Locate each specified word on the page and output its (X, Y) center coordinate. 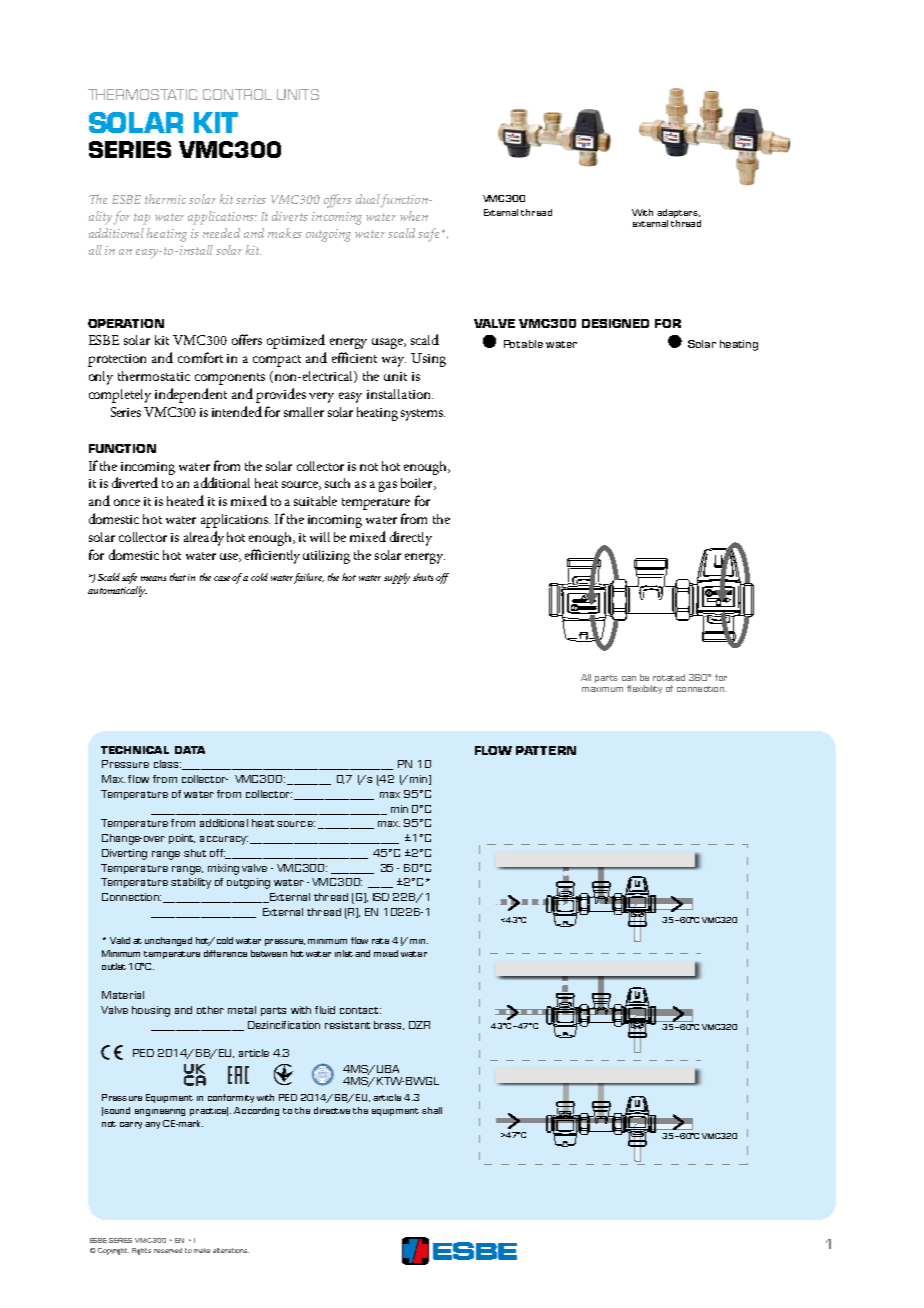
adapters (678, 213)
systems (423, 415)
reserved (168, 1250)
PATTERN (546, 750)
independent (191, 395)
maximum (602, 687)
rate (380, 941)
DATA (190, 750)
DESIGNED (615, 323)
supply (397, 578)
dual (368, 200)
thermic (165, 199)
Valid (120, 940)
